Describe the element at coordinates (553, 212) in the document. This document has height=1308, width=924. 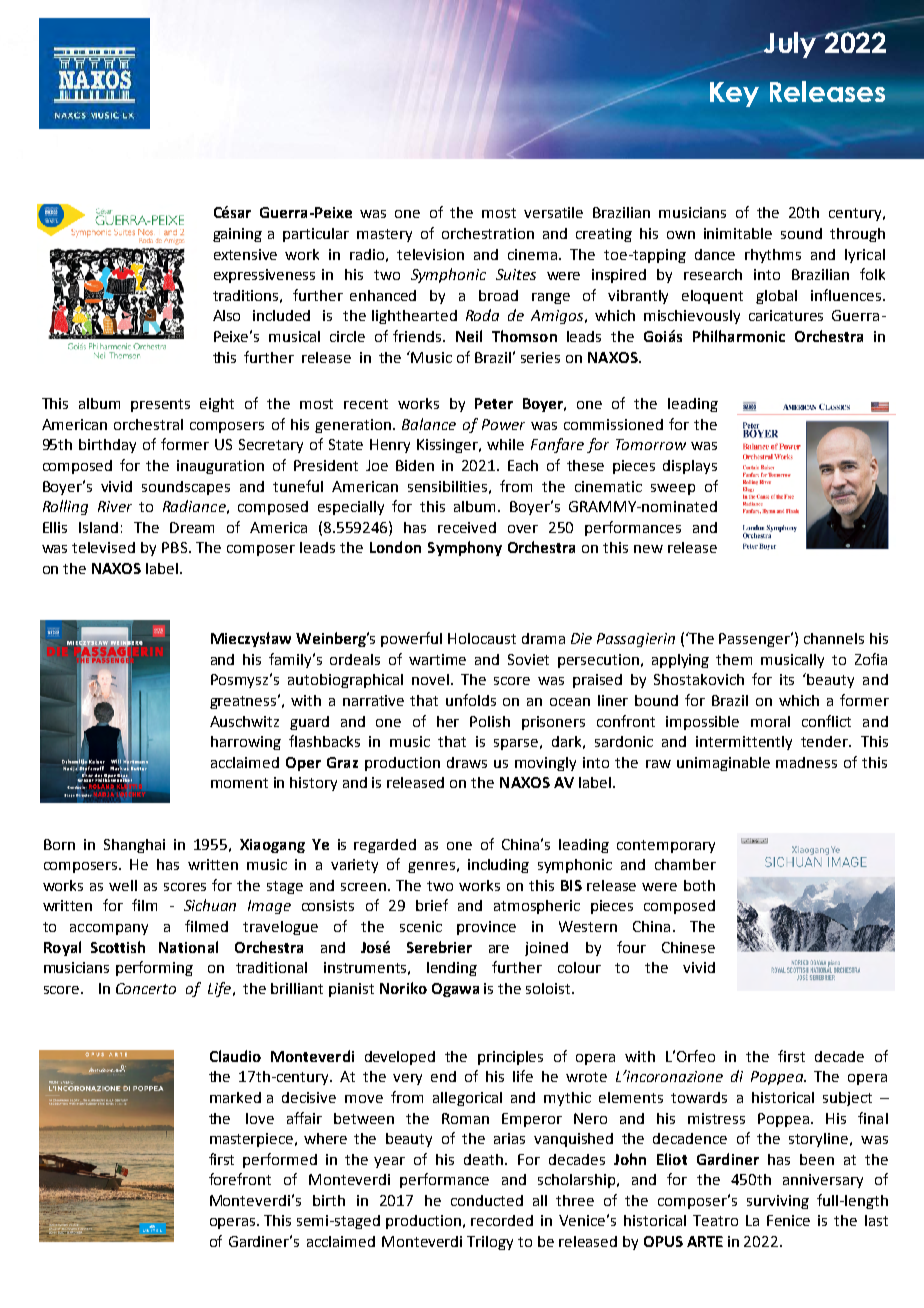
I see `versatile` at that location.
